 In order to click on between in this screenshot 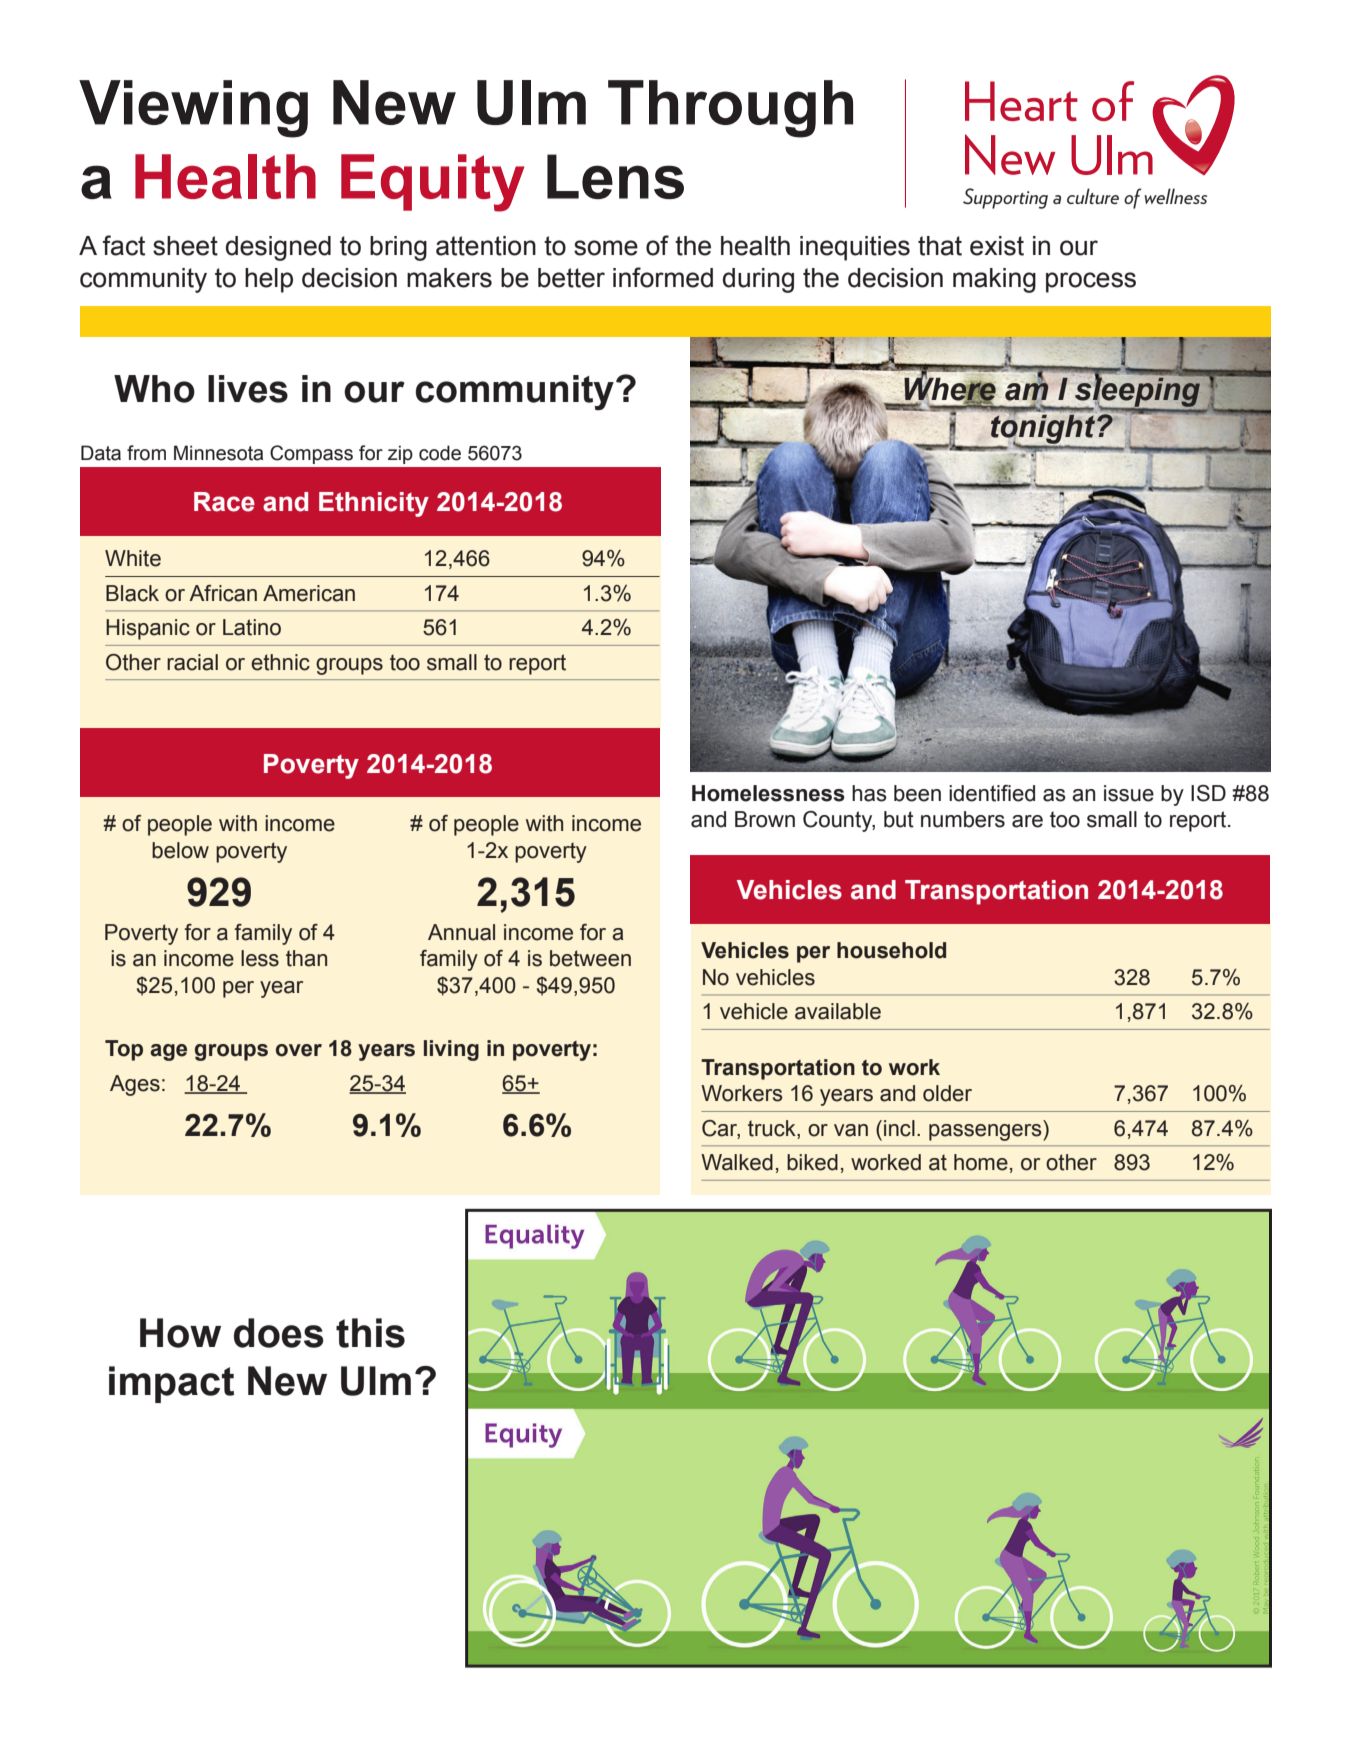, I will do `click(590, 958)`.
